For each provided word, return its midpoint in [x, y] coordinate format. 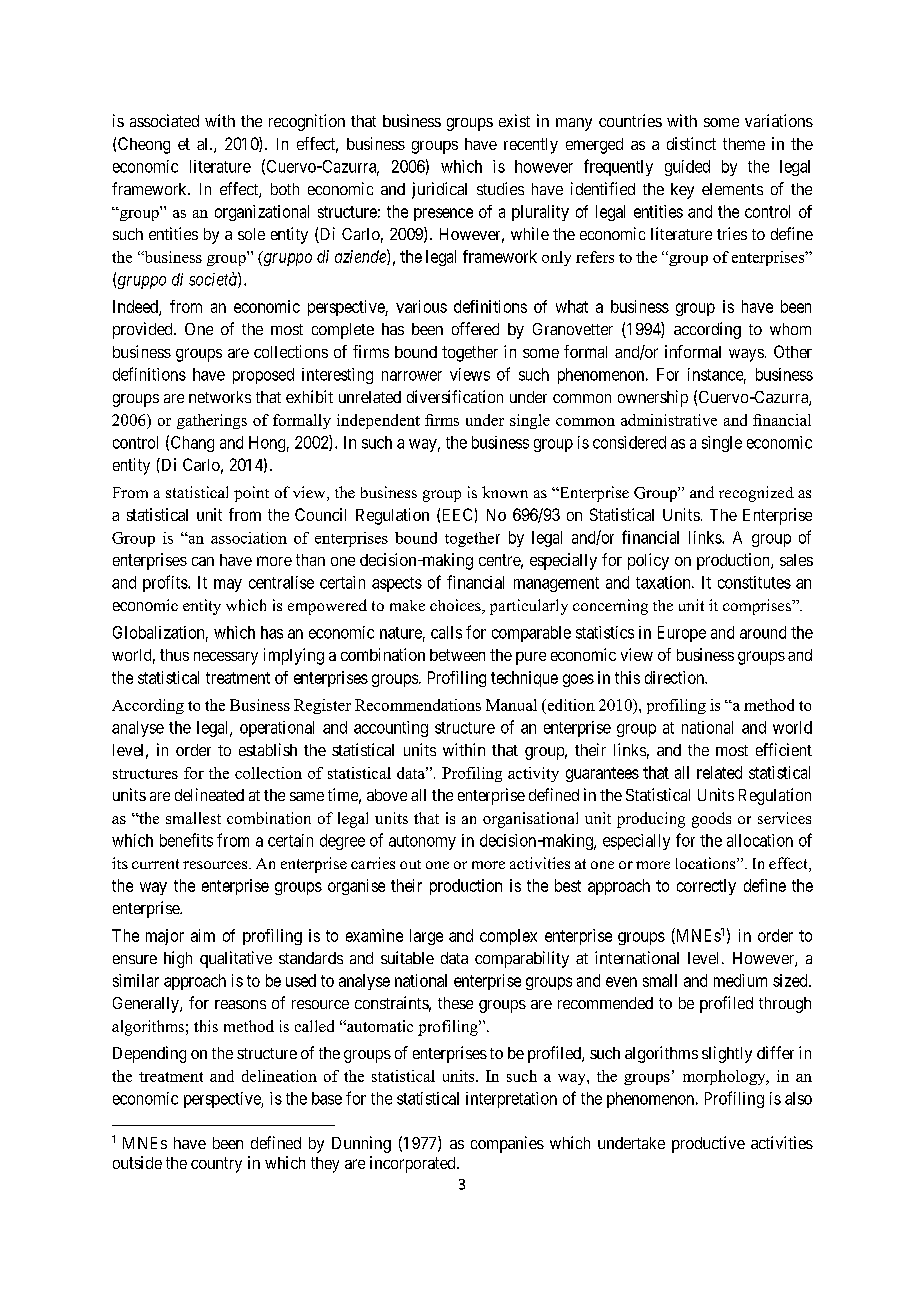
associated [164, 120]
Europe [682, 634]
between [457, 655]
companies [507, 1144]
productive [708, 1144]
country [216, 1165]
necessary [226, 658]
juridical [439, 190]
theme [744, 144]
